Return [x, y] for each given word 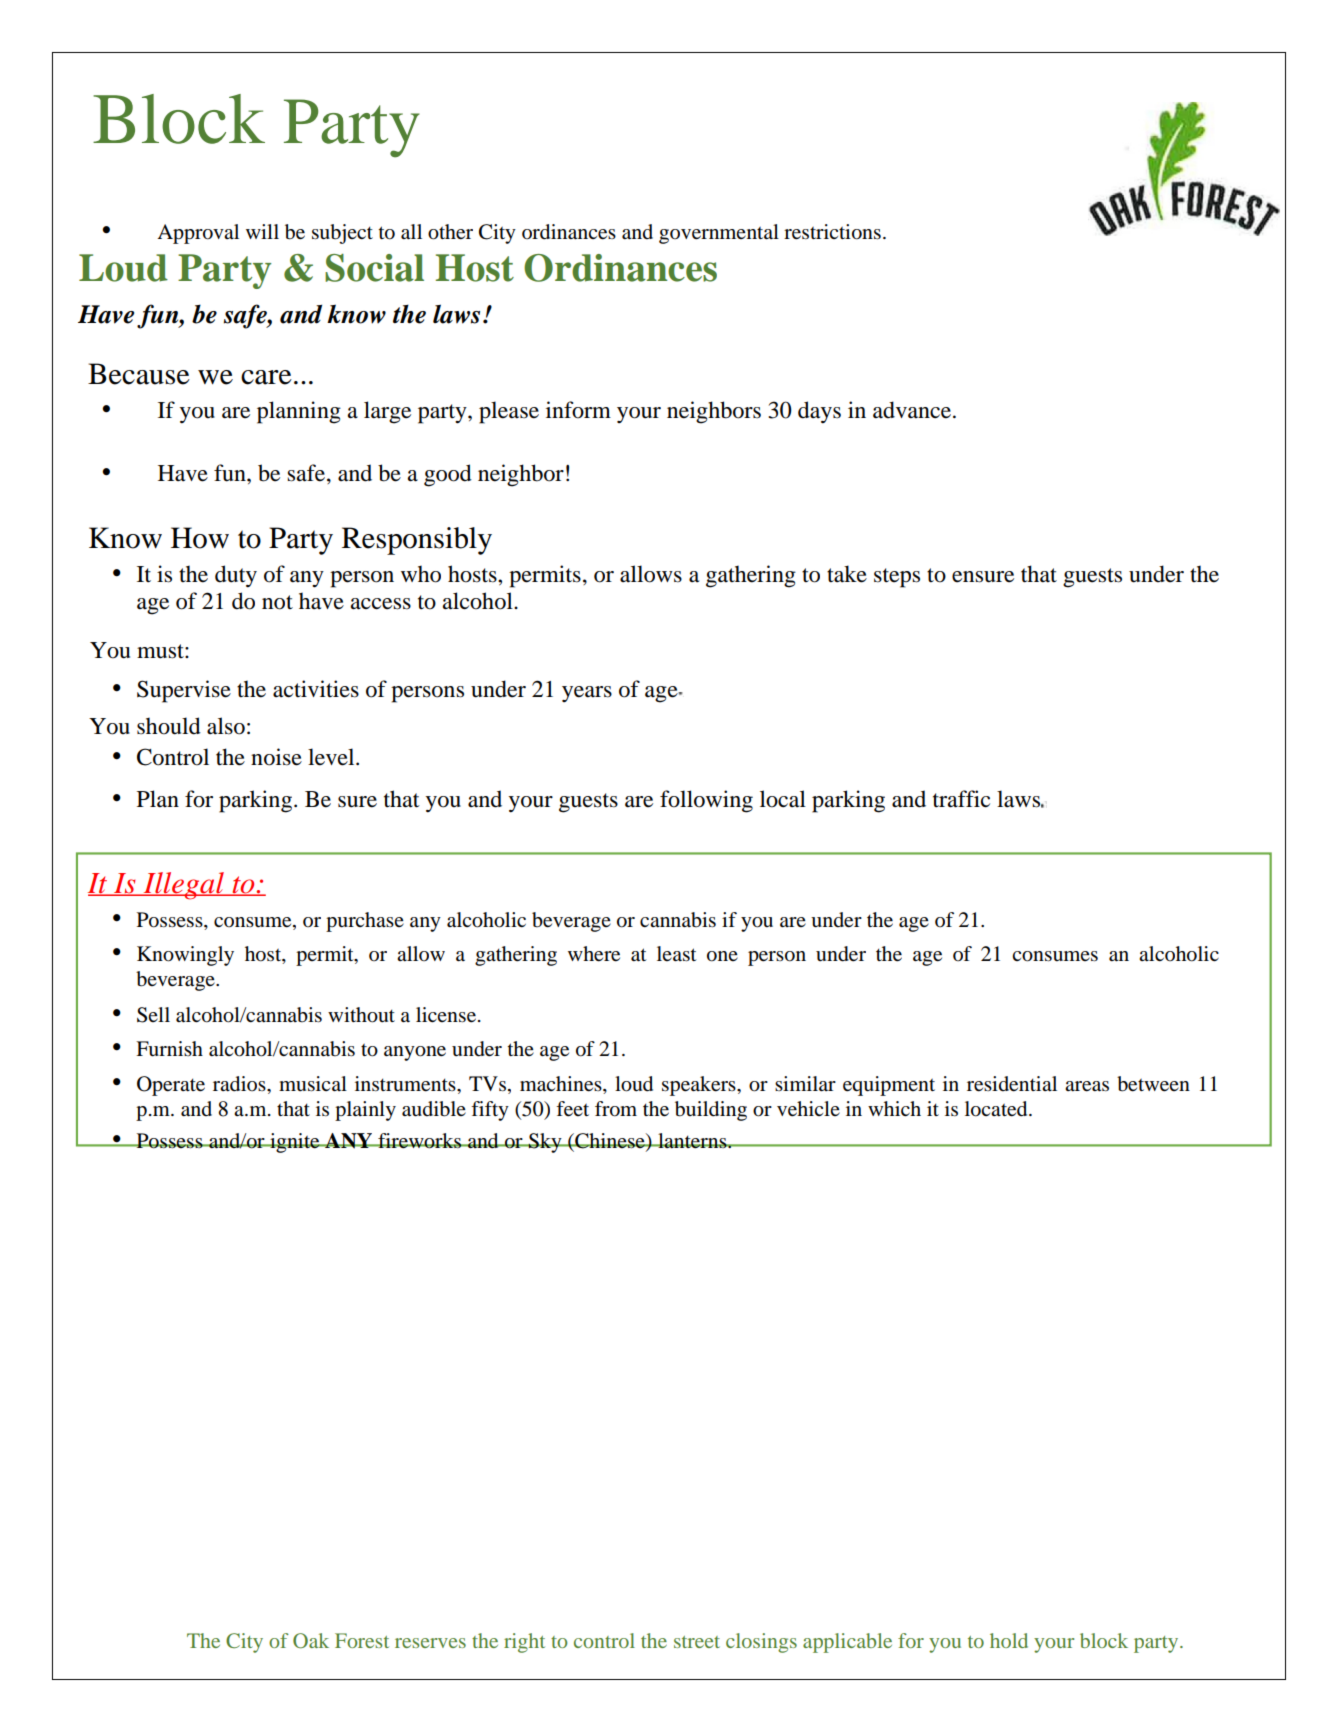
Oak [311, 1641]
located [997, 1109]
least [676, 954]
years [587, 694]
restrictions [832, 232]
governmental [719, 234]
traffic [961, 799]
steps [897, 578]
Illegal [184, 886]
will [262, 231]
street [697, 1642]
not [277, 602]
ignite [295, 1143]
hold [1009, 1640]
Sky [545, 1143]
